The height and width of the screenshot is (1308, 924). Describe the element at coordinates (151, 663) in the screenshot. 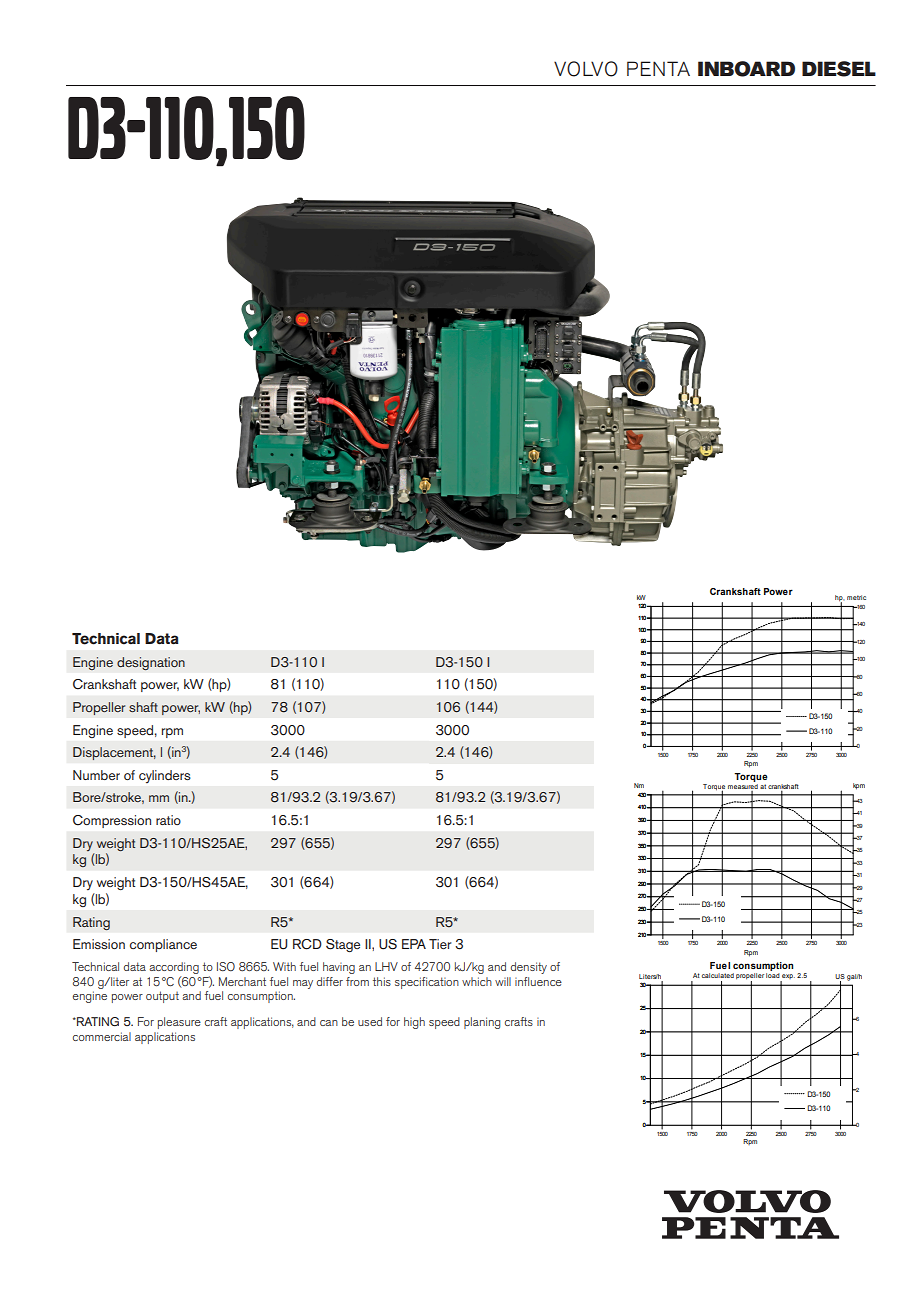

I see `designation` at that location.
